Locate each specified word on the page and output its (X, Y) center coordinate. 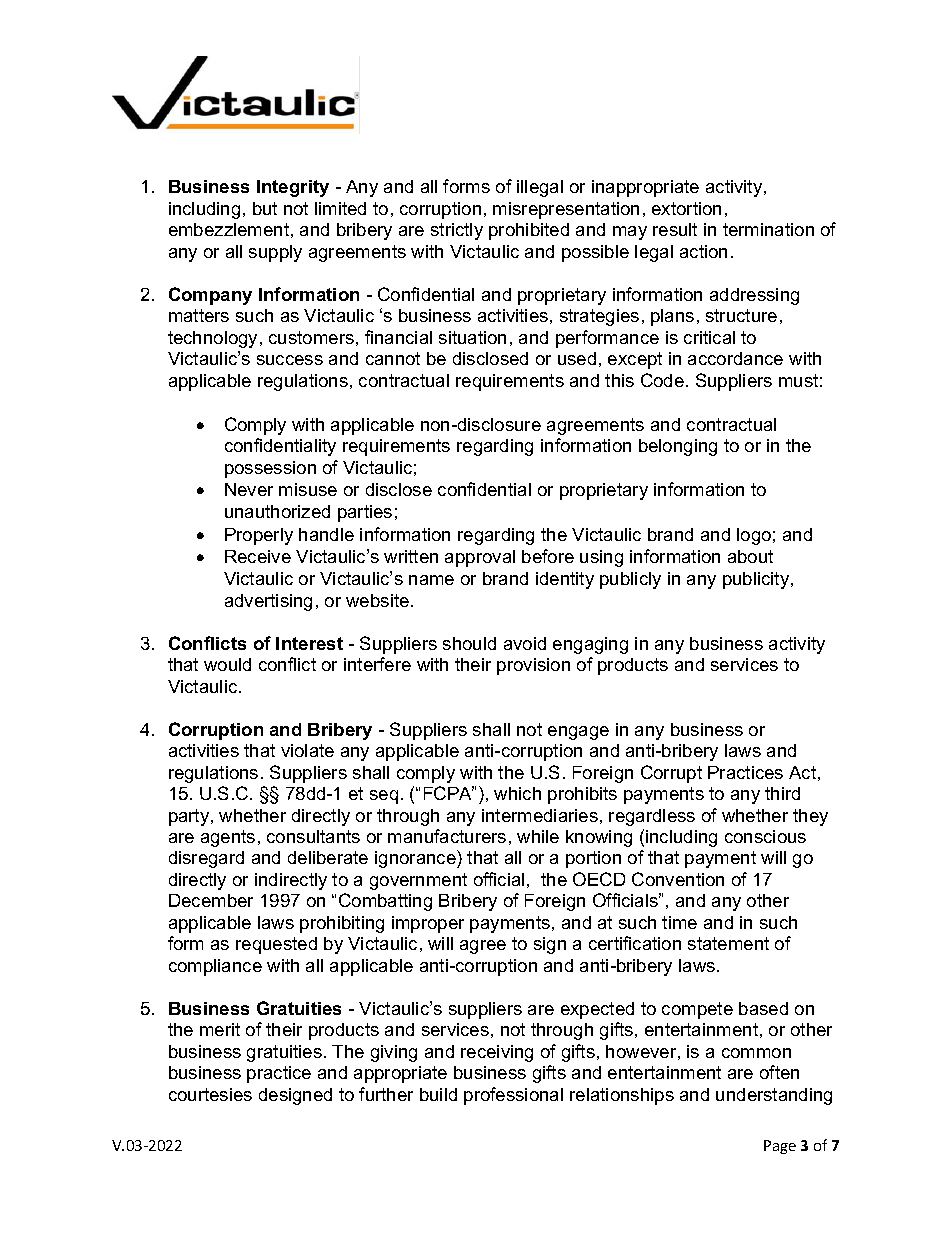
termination (768, 229)
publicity (757, 580)
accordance (735, 358)
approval (480, 558)
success (290, 360)
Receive (258, 556)
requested (276, 945)
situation (472, 337)
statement (728, 943)
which (517, 793)
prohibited (529, 231)
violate (307, 750)
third (782, 793)
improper (428, 924)
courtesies (210, 1094)
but (265, 208)
